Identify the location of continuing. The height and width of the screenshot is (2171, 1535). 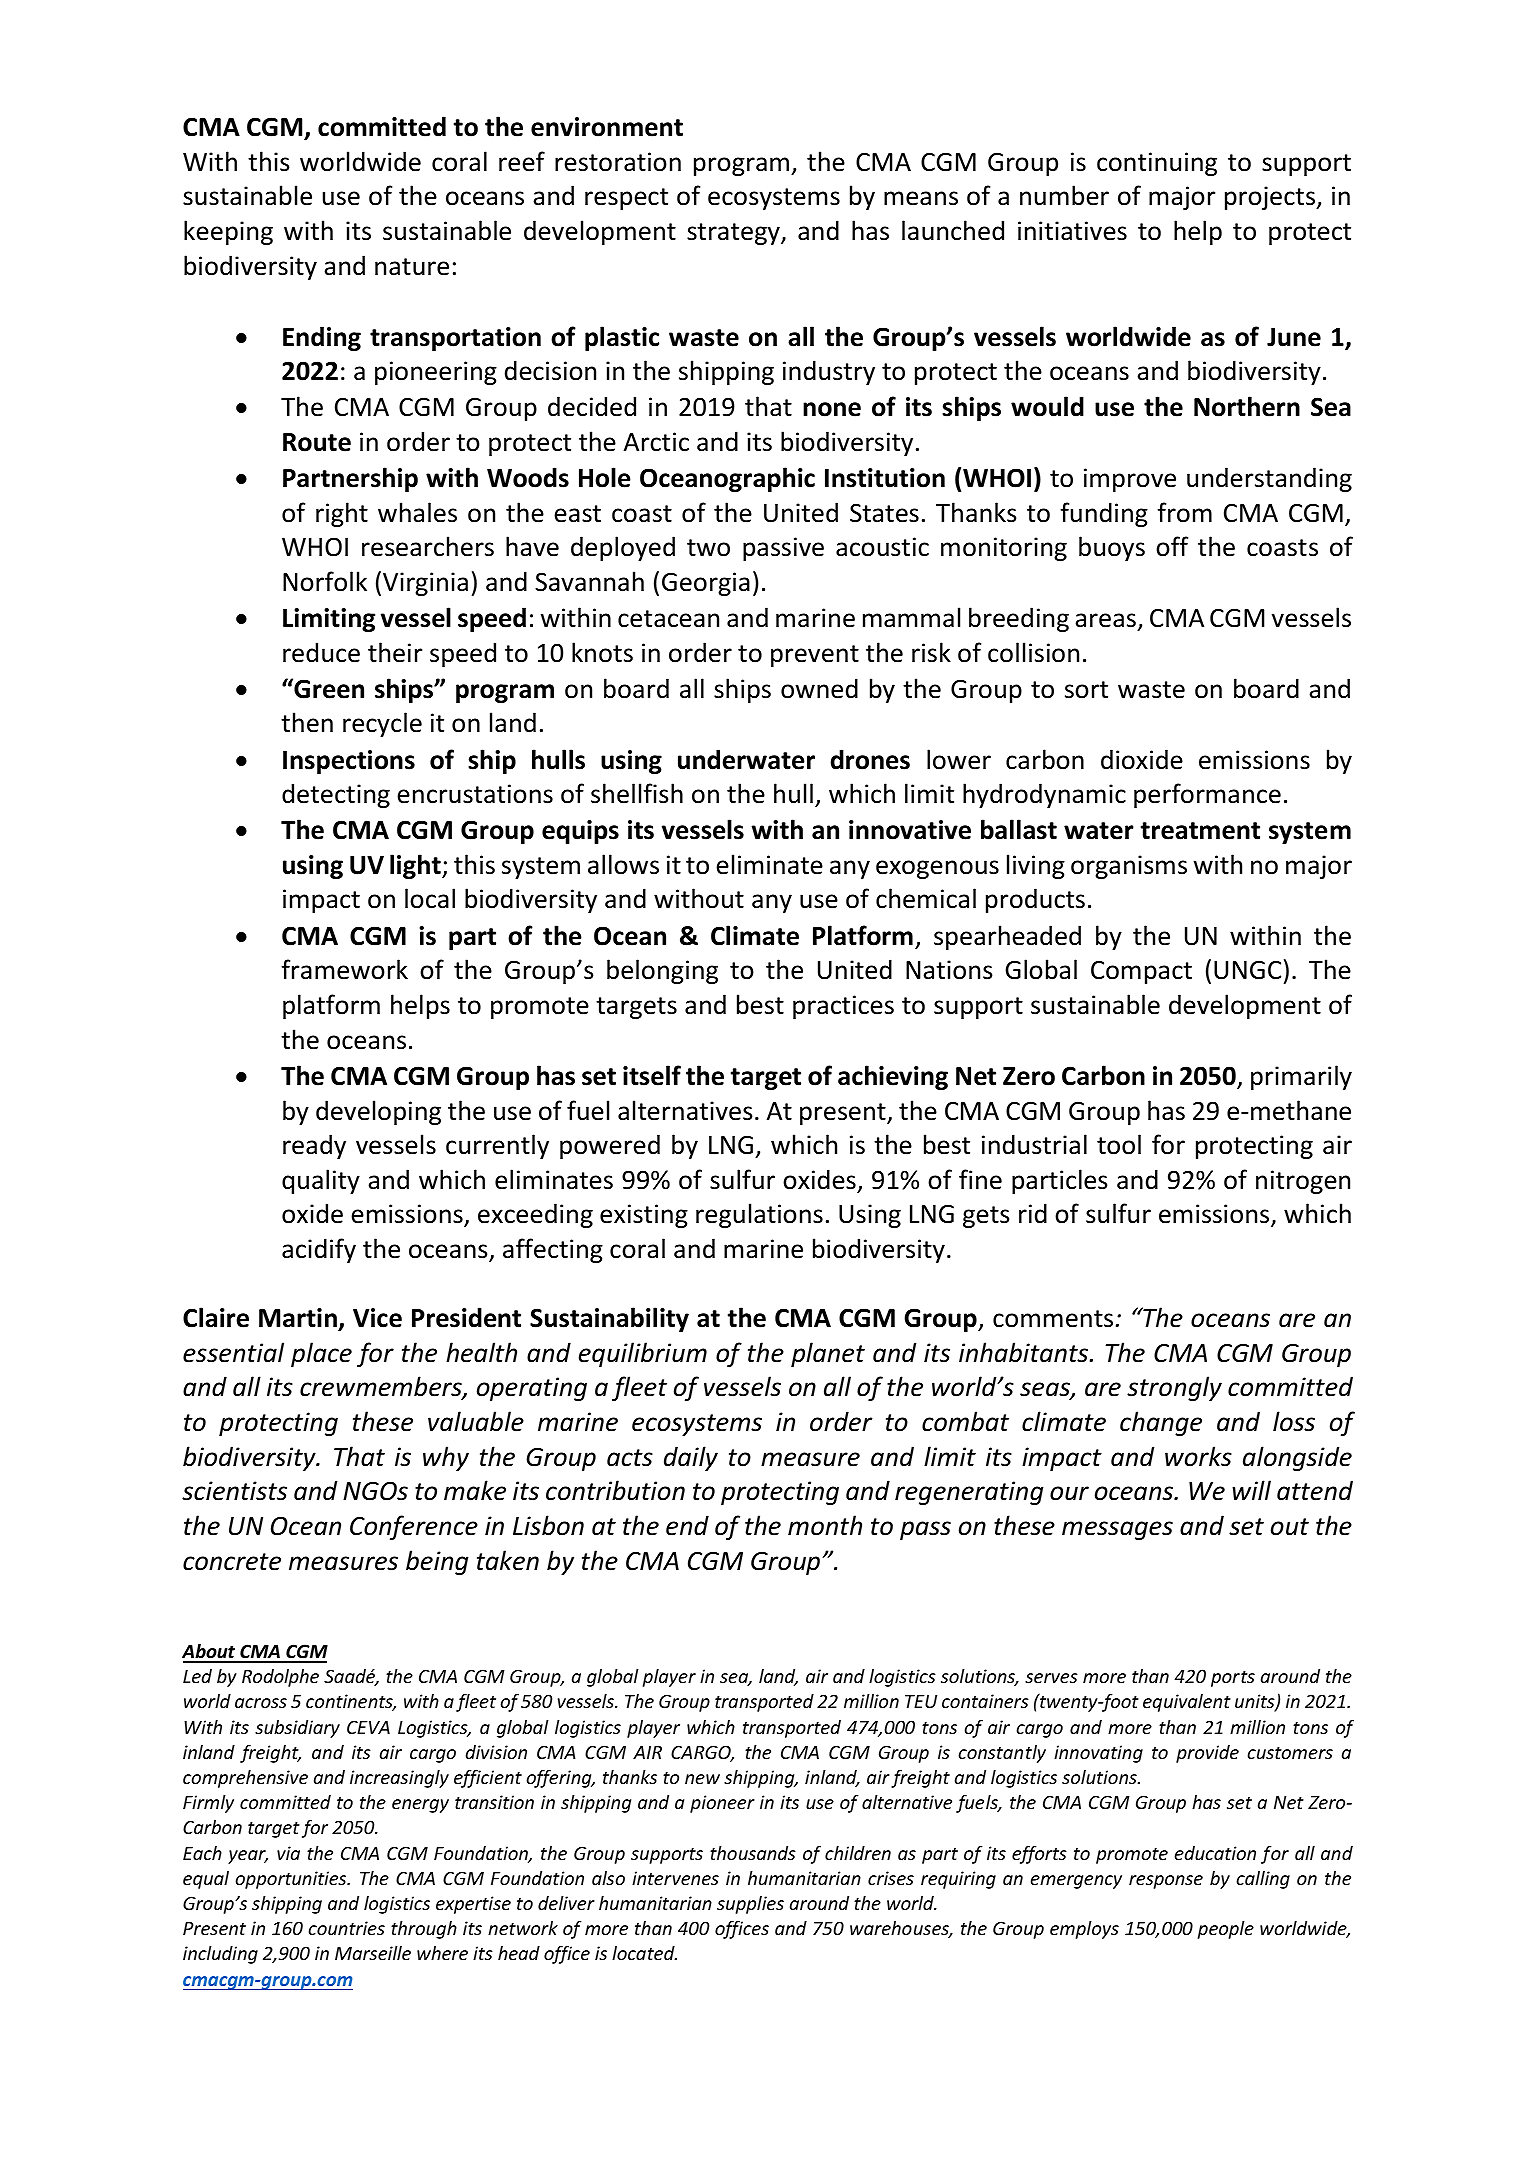
(1157, 164).
